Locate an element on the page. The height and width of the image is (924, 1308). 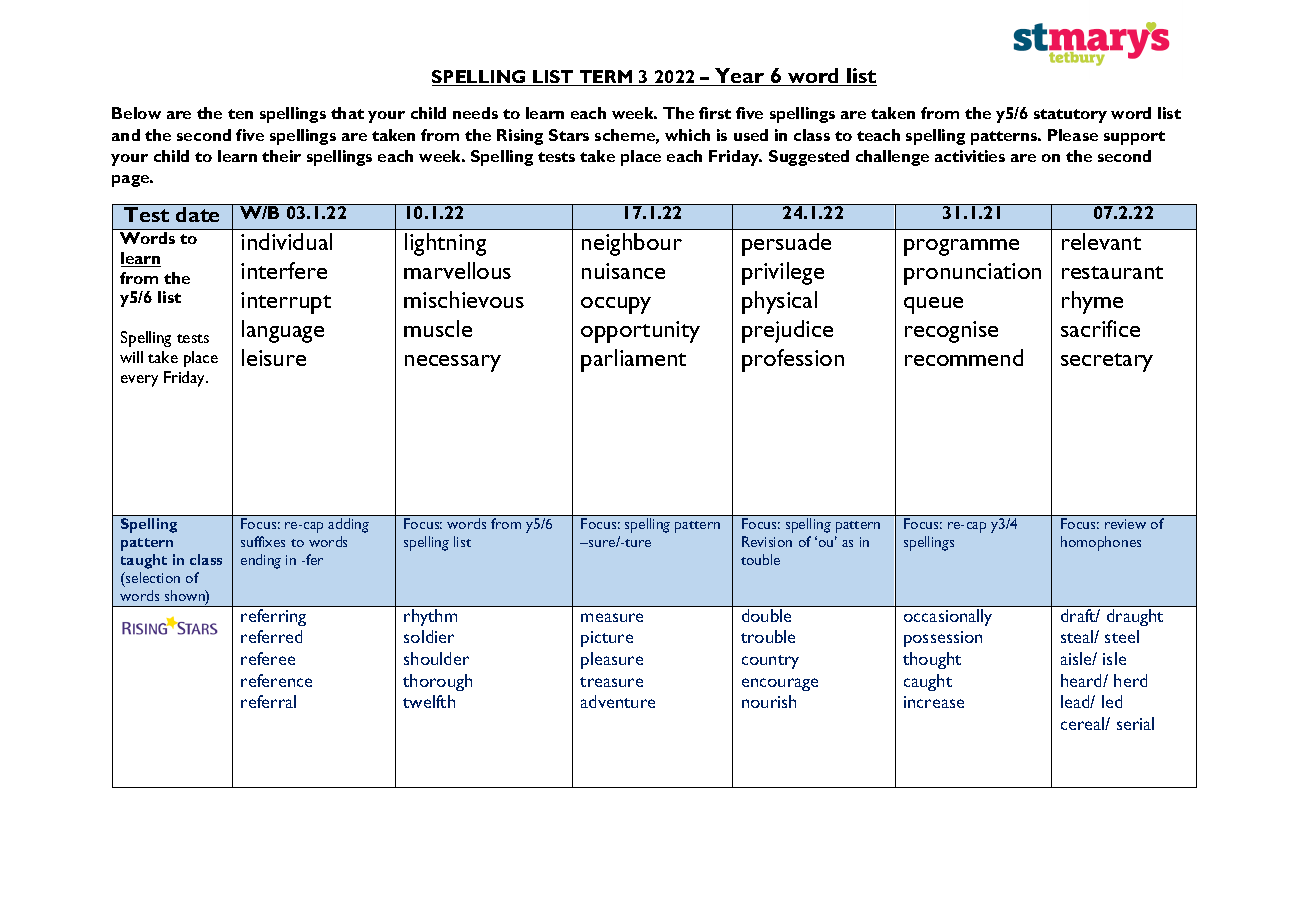
ten is located at coordinates (240, 114).
